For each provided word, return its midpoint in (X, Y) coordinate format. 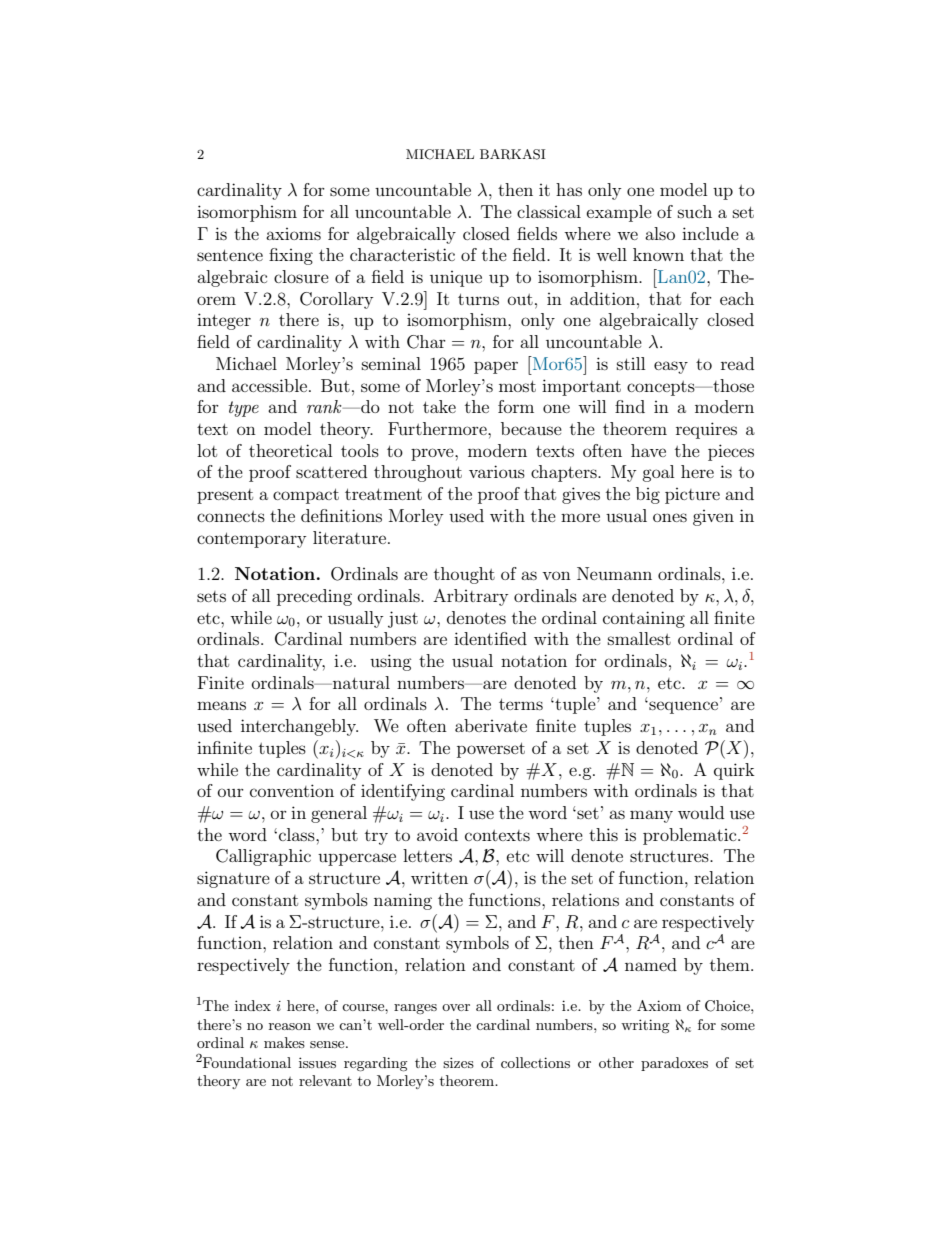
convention (292, 790)
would (701, 812)
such (695, 211)
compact (306, 496)
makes (284, 1042)
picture (692, 496)
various (497, 471)
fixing (291, 256)
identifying (403, 792)
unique (456, 279)
